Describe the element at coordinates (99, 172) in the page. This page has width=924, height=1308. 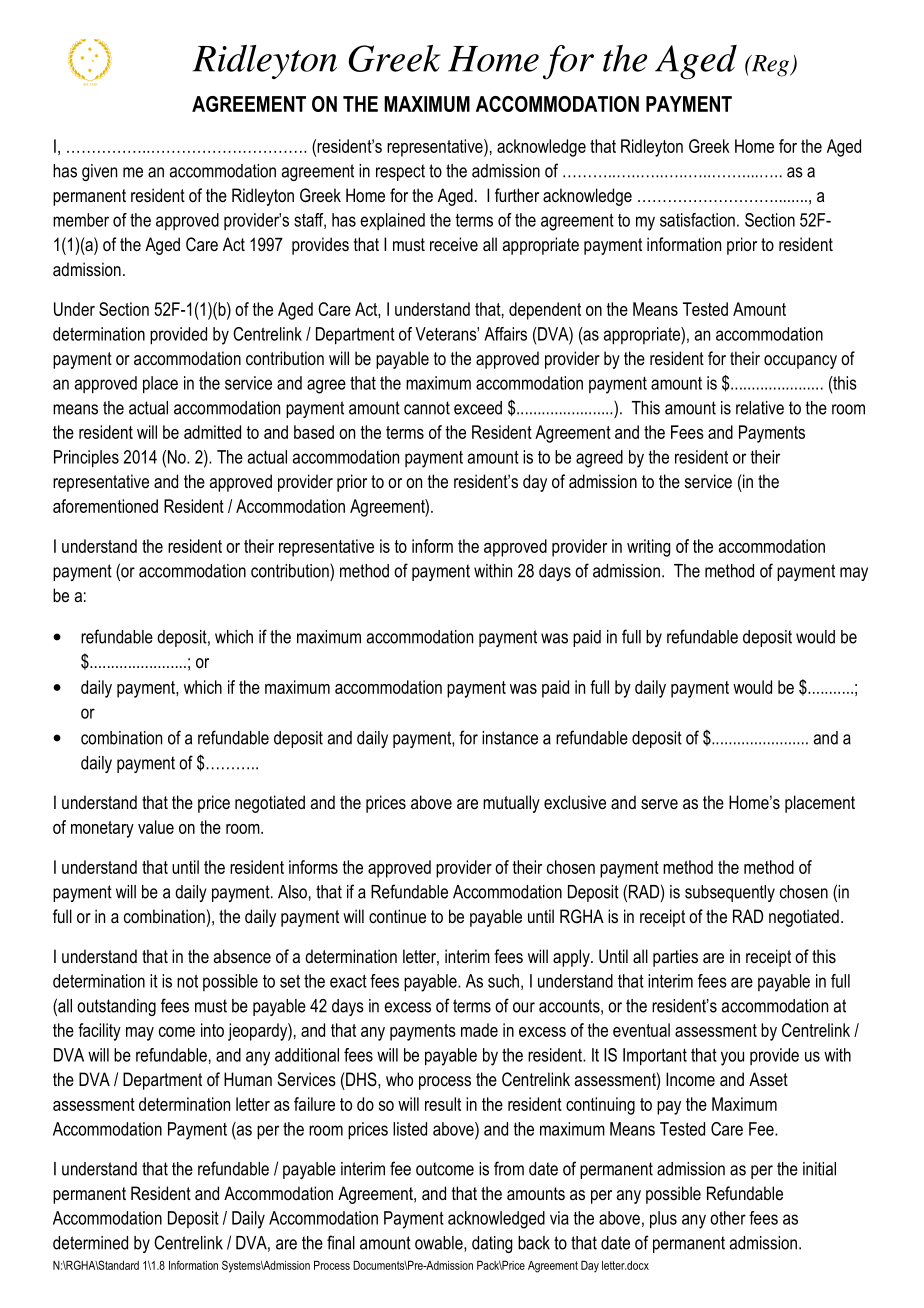
I see `given` at that location.
